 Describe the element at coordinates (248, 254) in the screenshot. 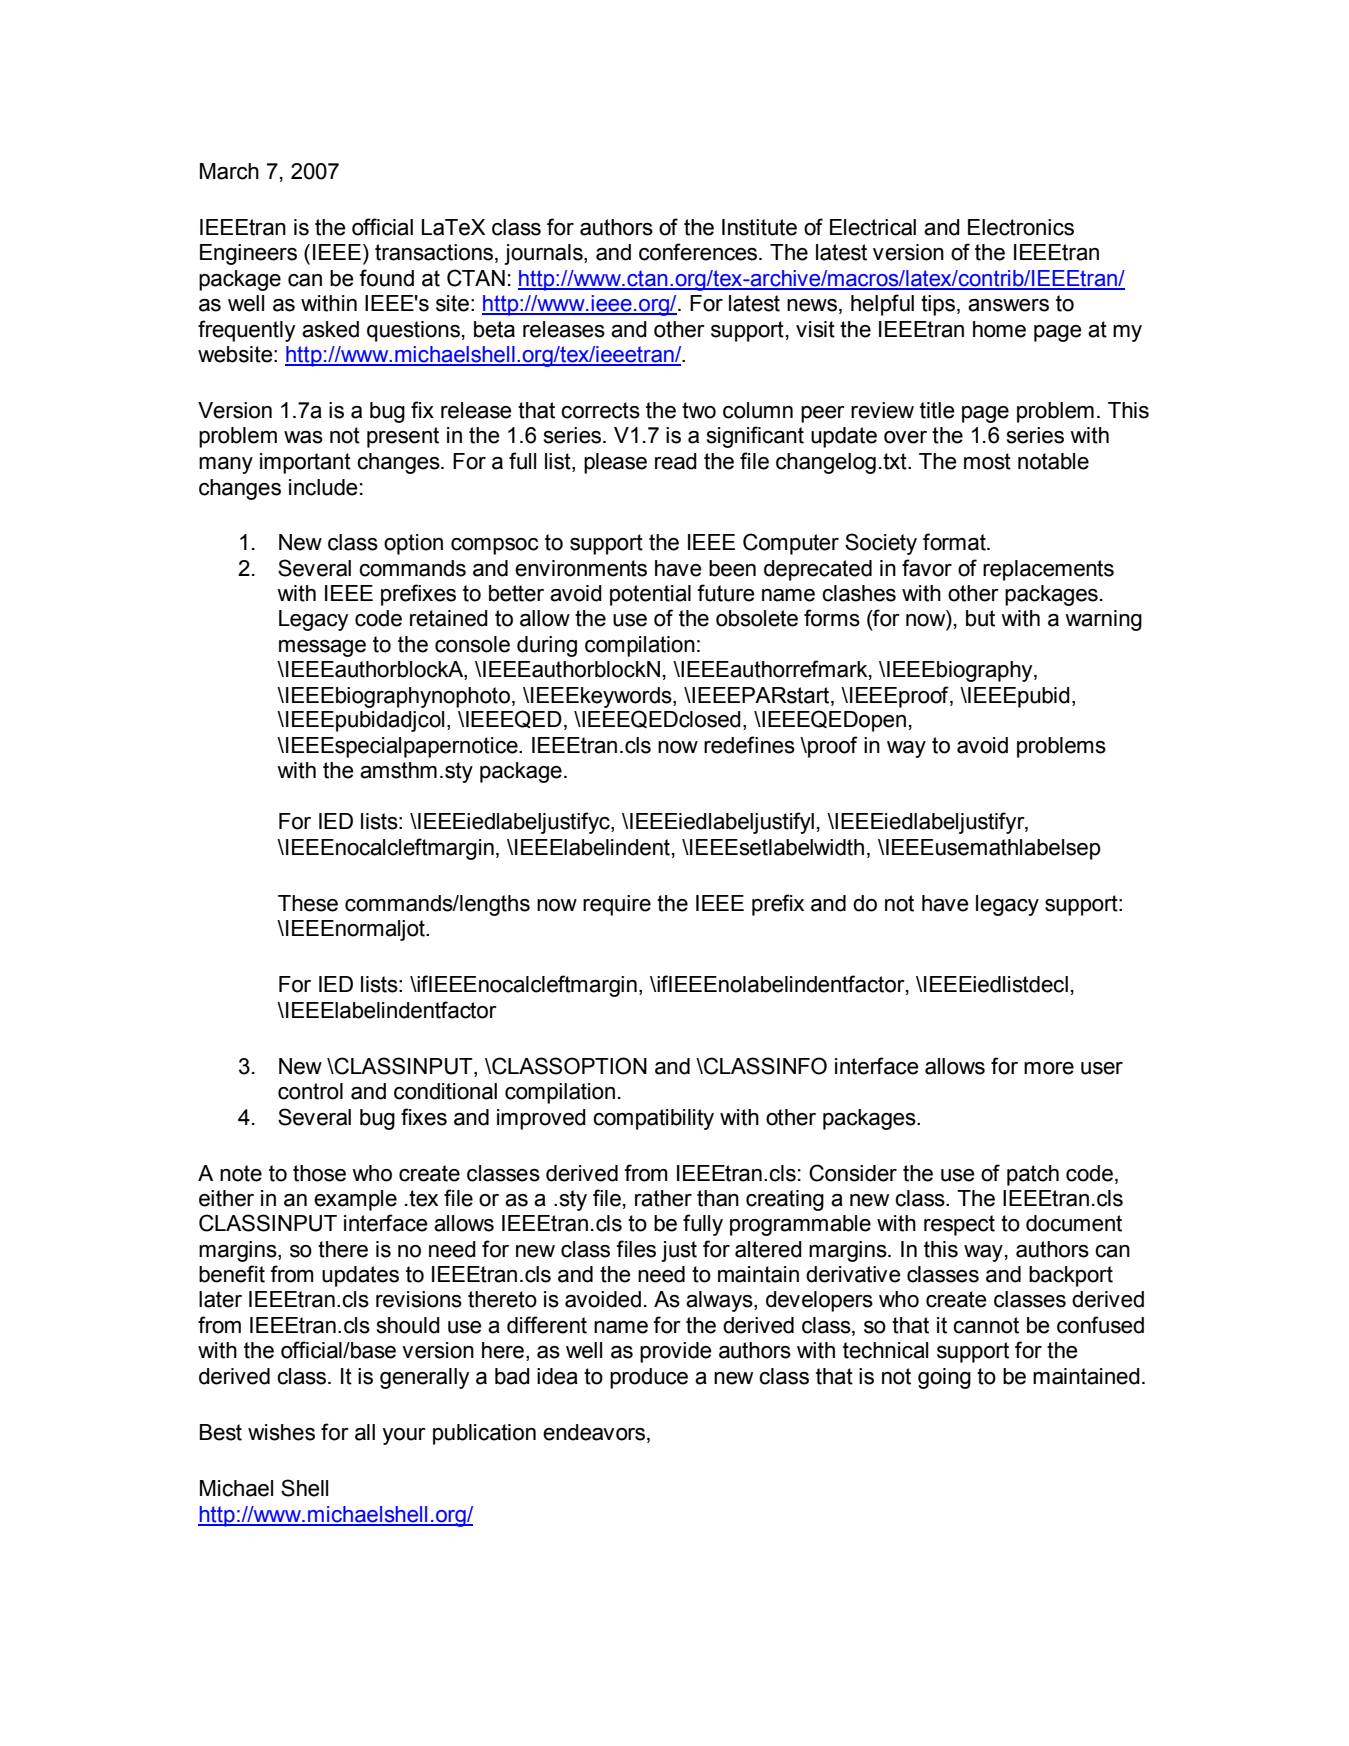

I see `Engineers` at that location.
